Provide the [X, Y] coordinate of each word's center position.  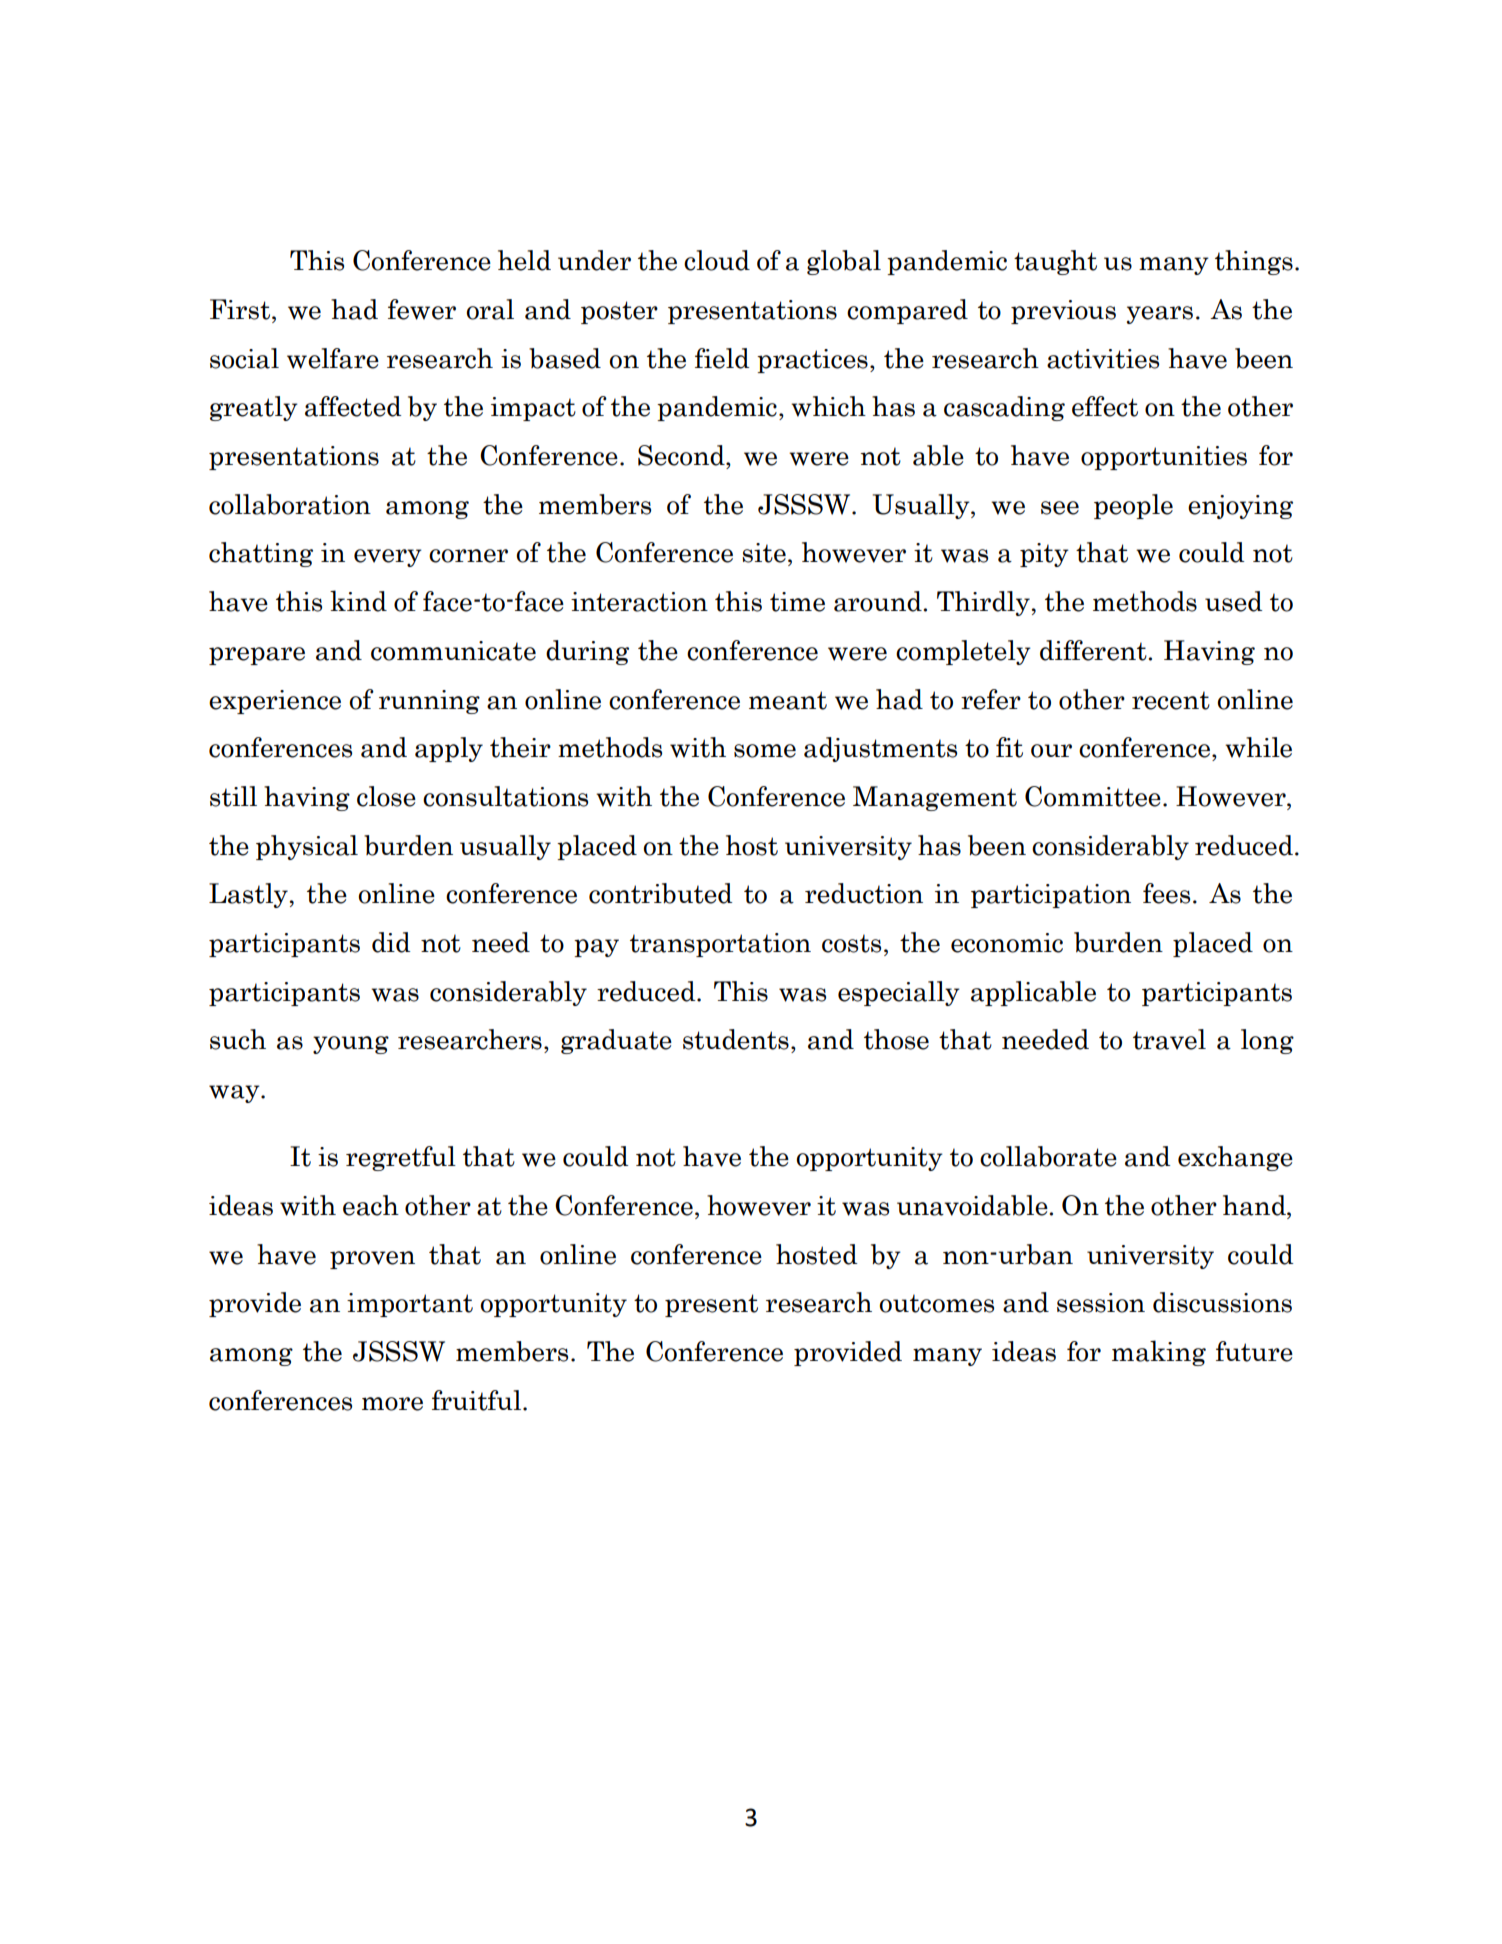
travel [1169, 1039]
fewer [422, 309]
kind [358, 601]
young [351, 1045]
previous [1063, 312]
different [1094, 650]
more [392, 1404]
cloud [717, 260]
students [736, 1039]
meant [788, 700]
